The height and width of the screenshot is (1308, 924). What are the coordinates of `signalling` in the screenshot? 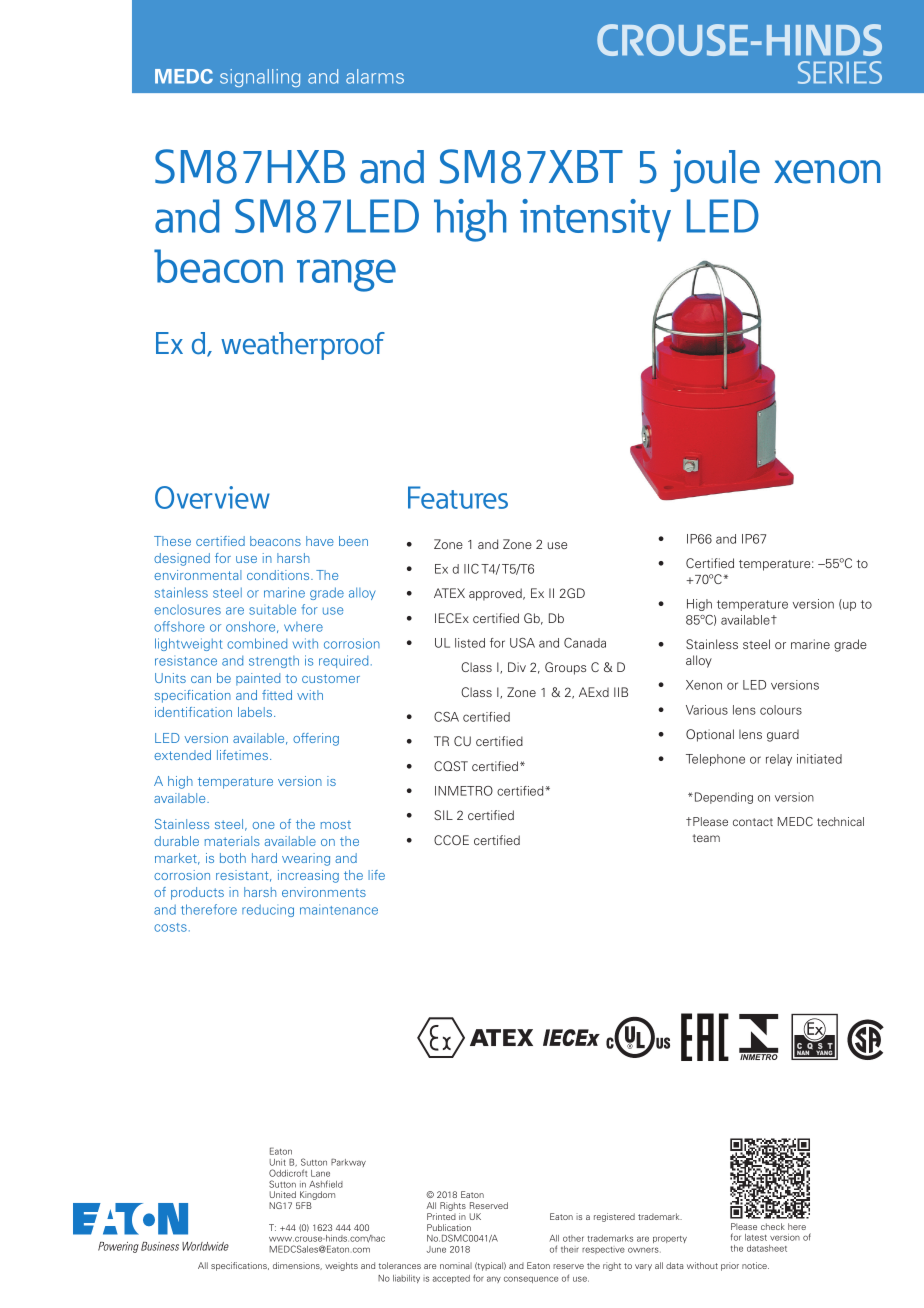 It's located at (260, 78).
